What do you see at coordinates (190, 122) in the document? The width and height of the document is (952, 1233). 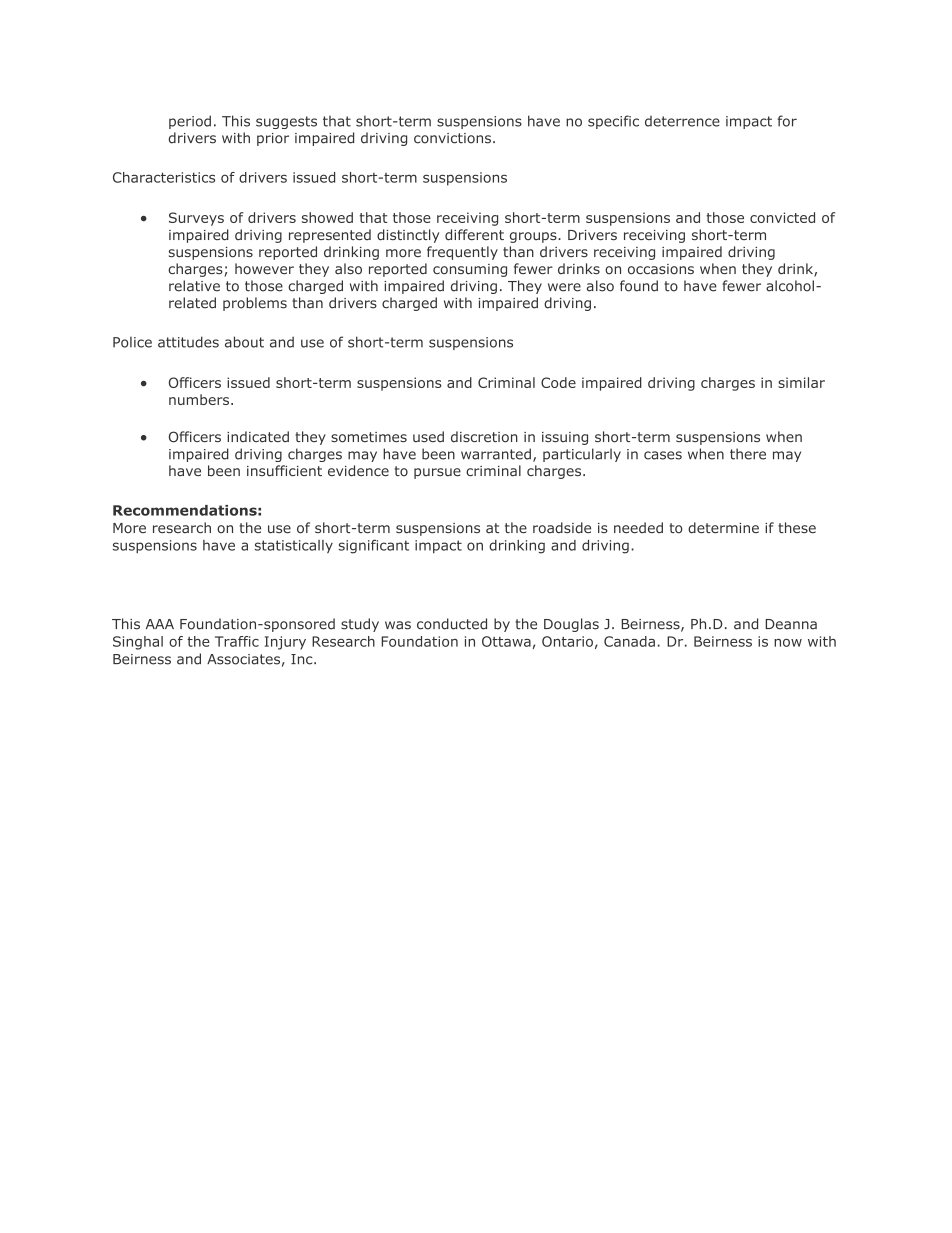 I see `period` at bounding box center [190, 122].
